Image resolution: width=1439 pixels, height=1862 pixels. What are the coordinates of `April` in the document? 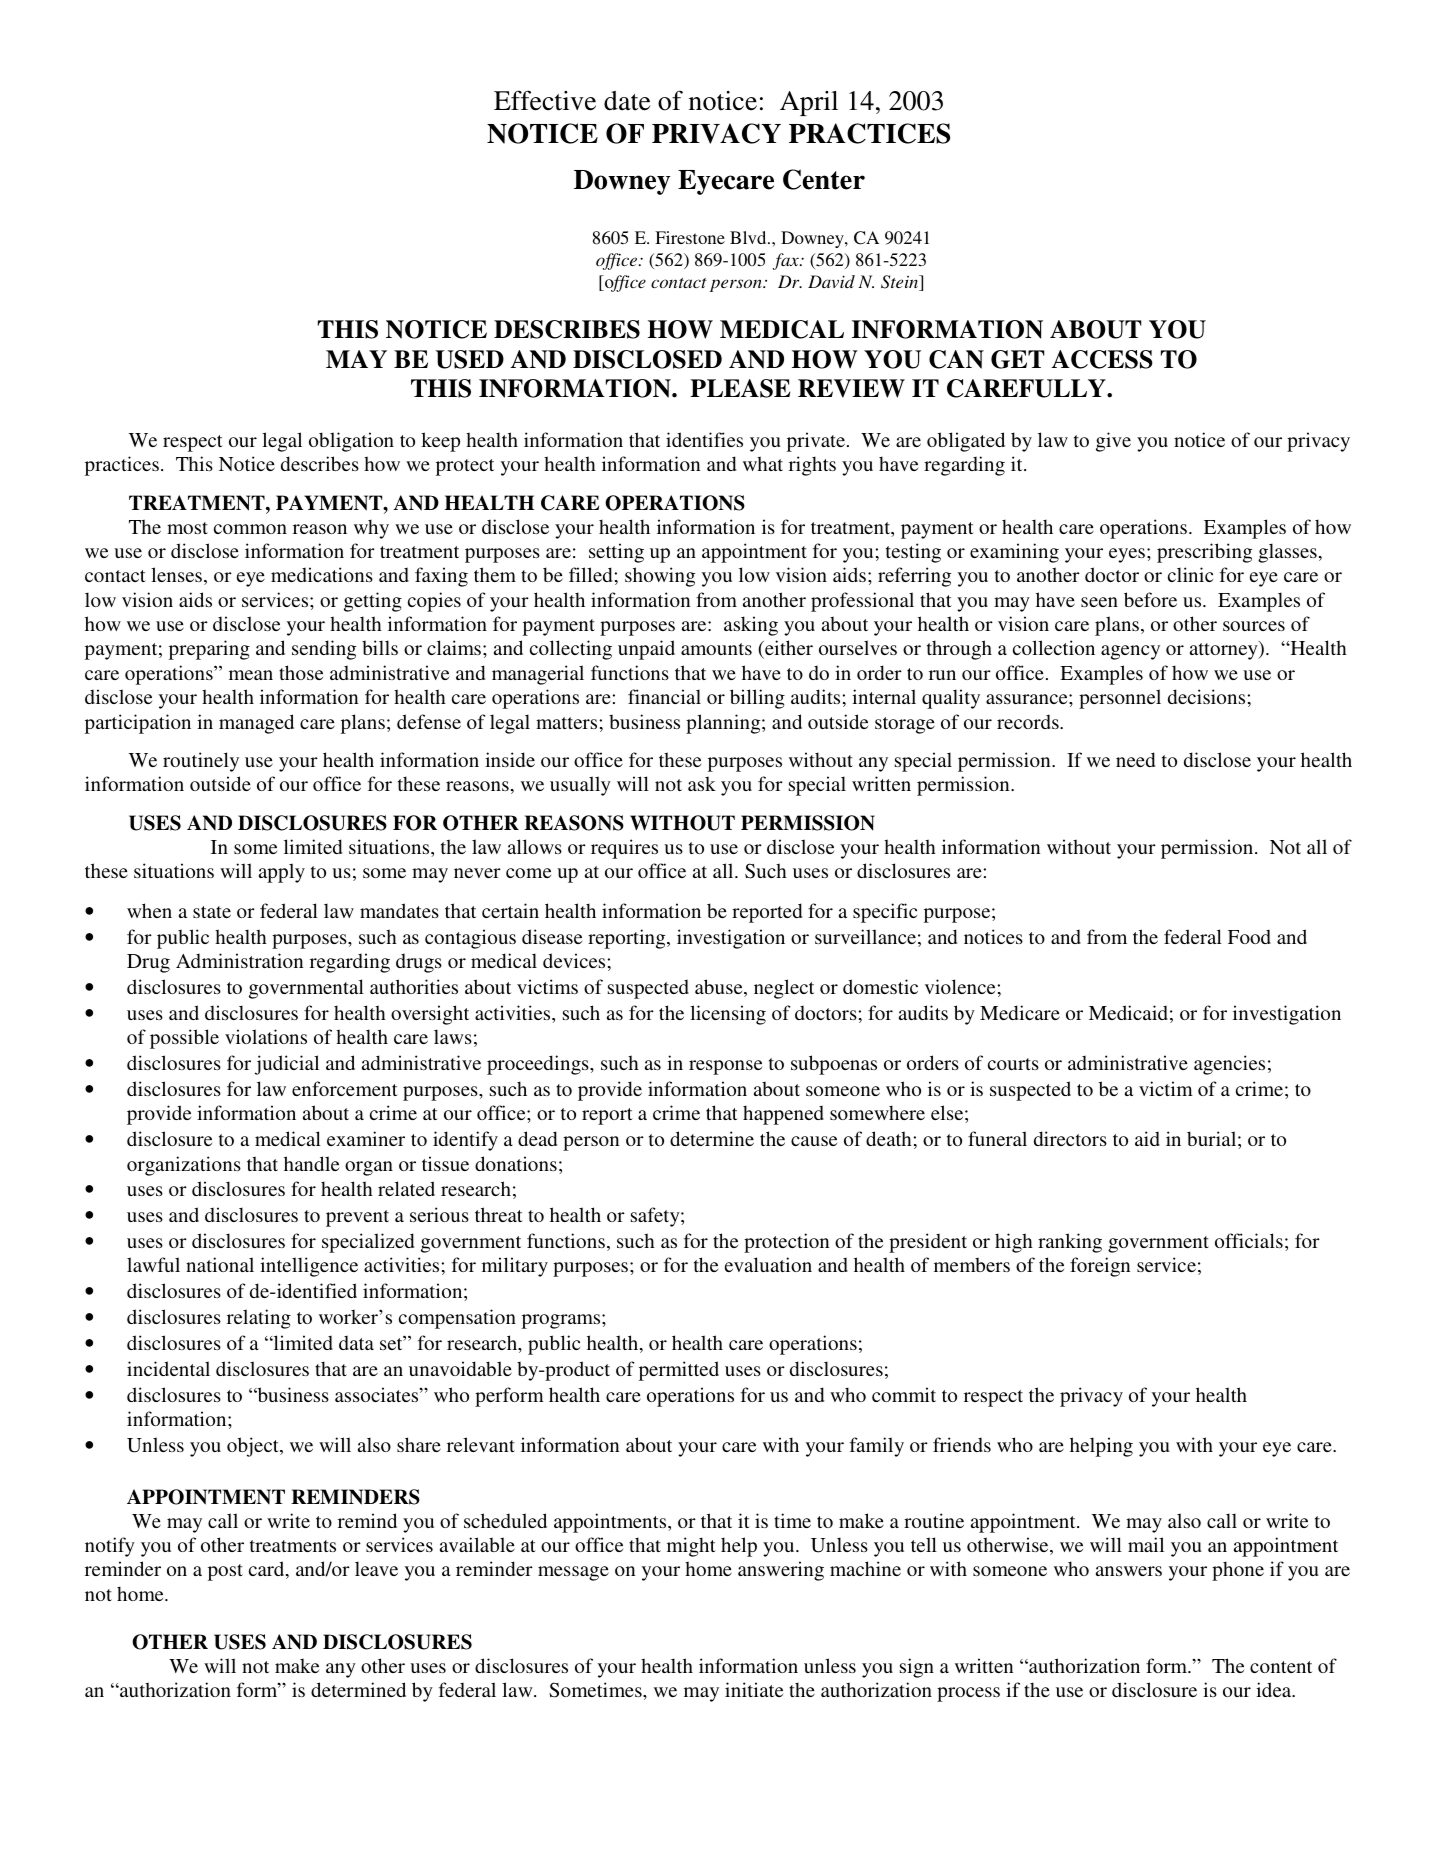 It's located at (809, 103).
